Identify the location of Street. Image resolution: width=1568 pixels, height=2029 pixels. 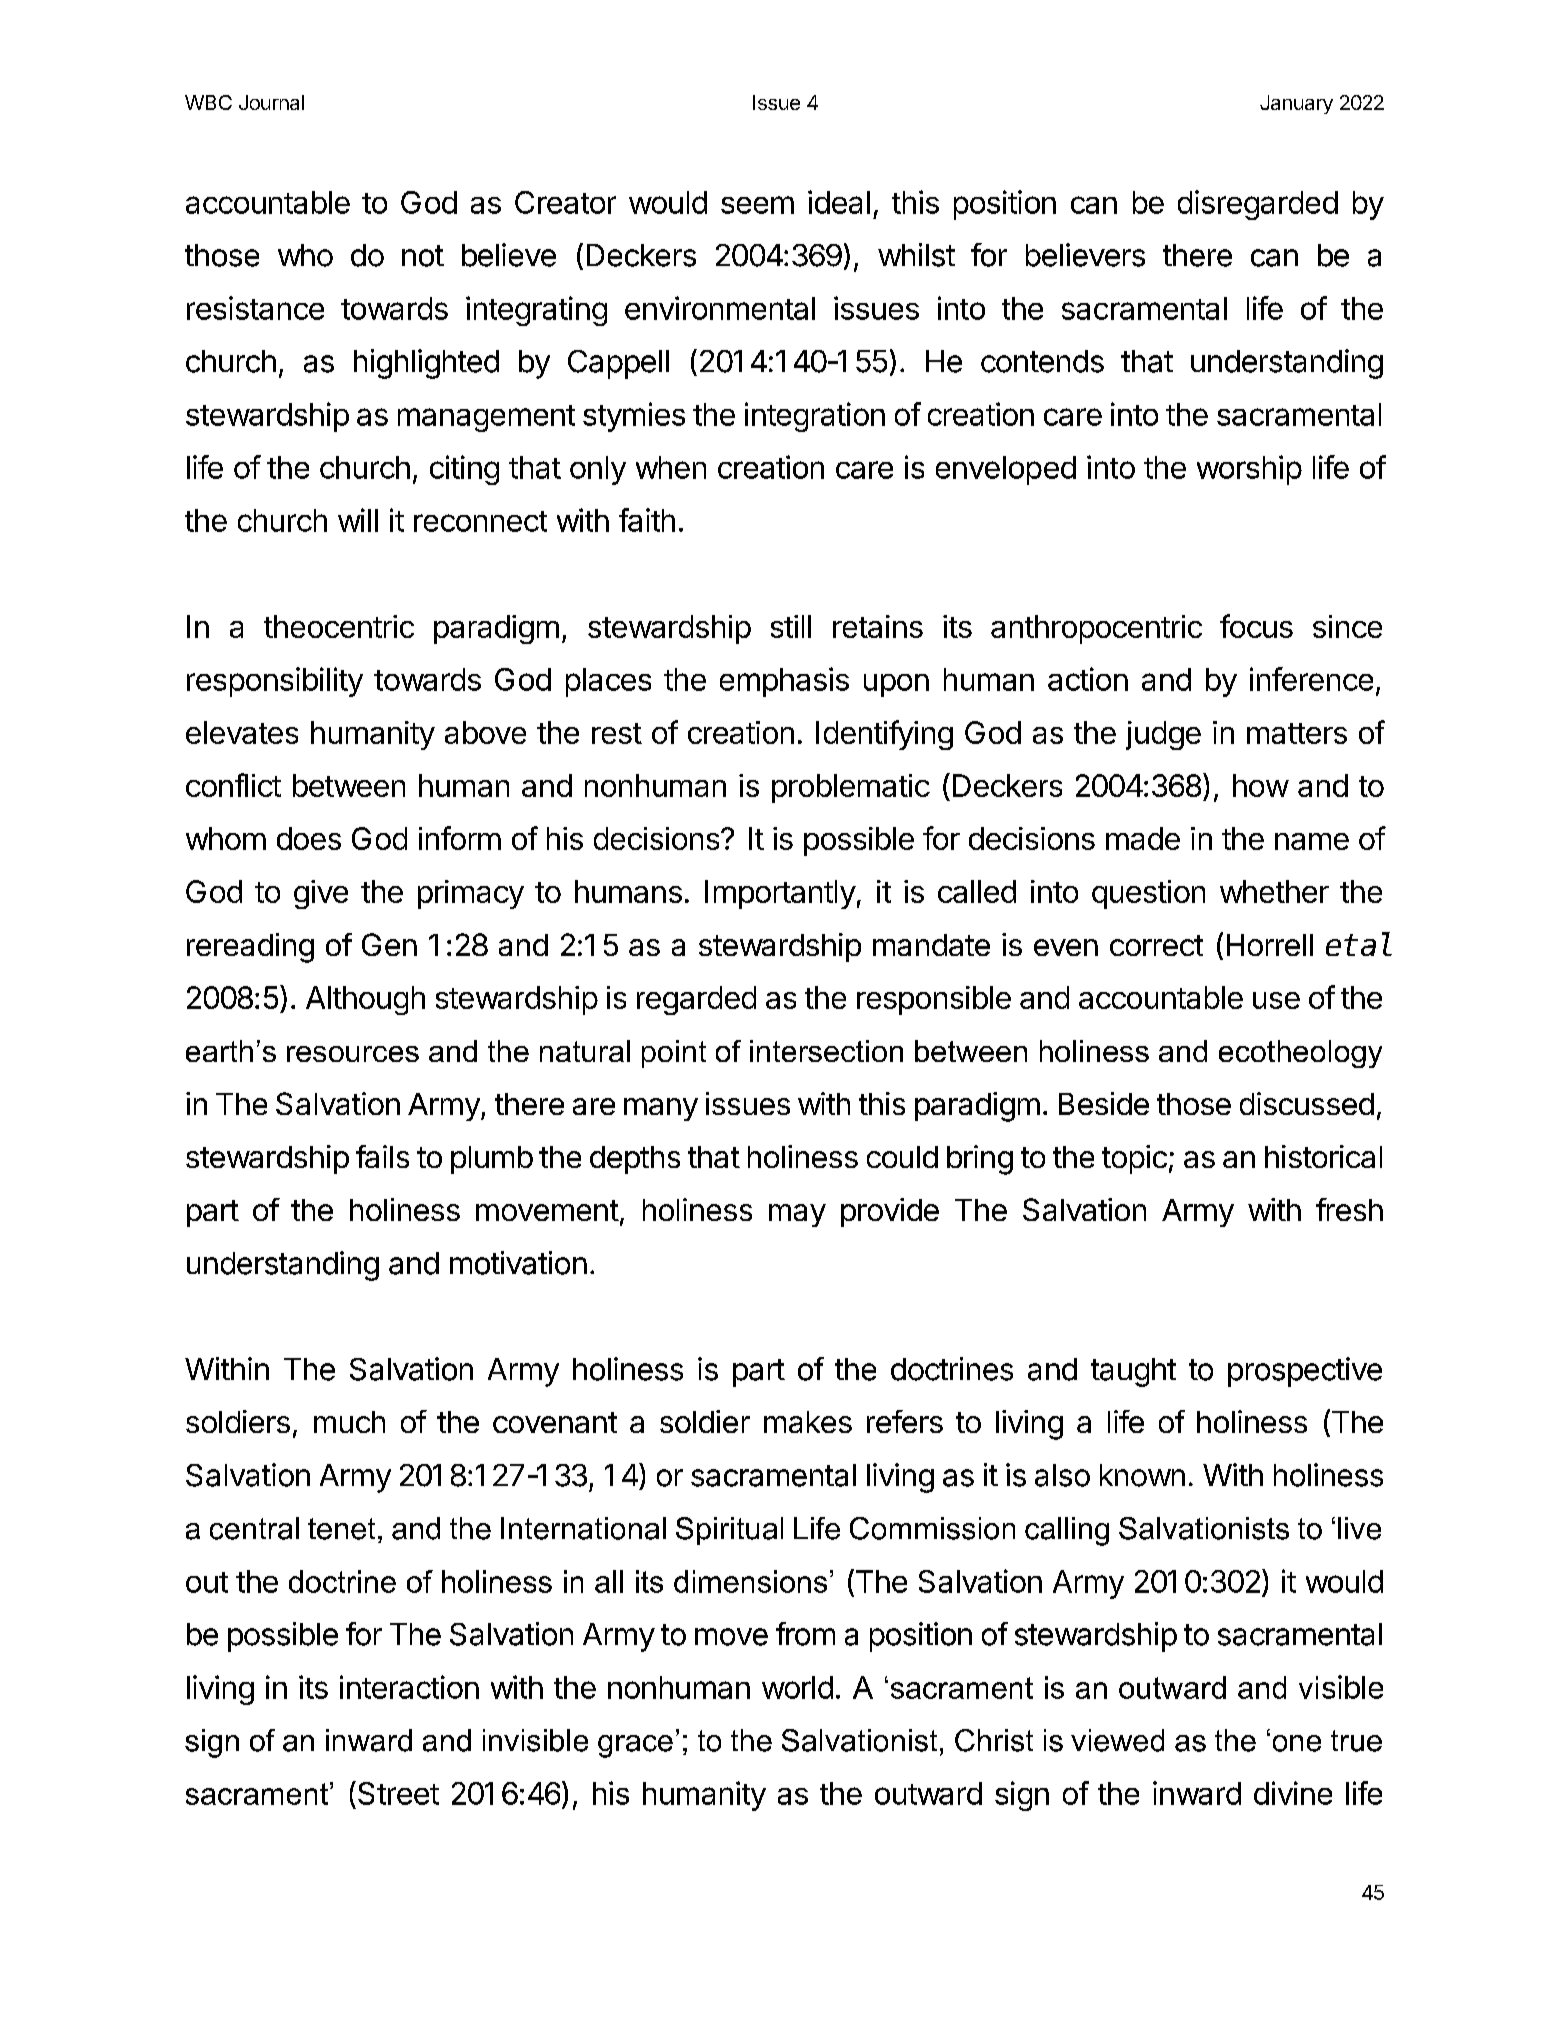
(398, 1793).
